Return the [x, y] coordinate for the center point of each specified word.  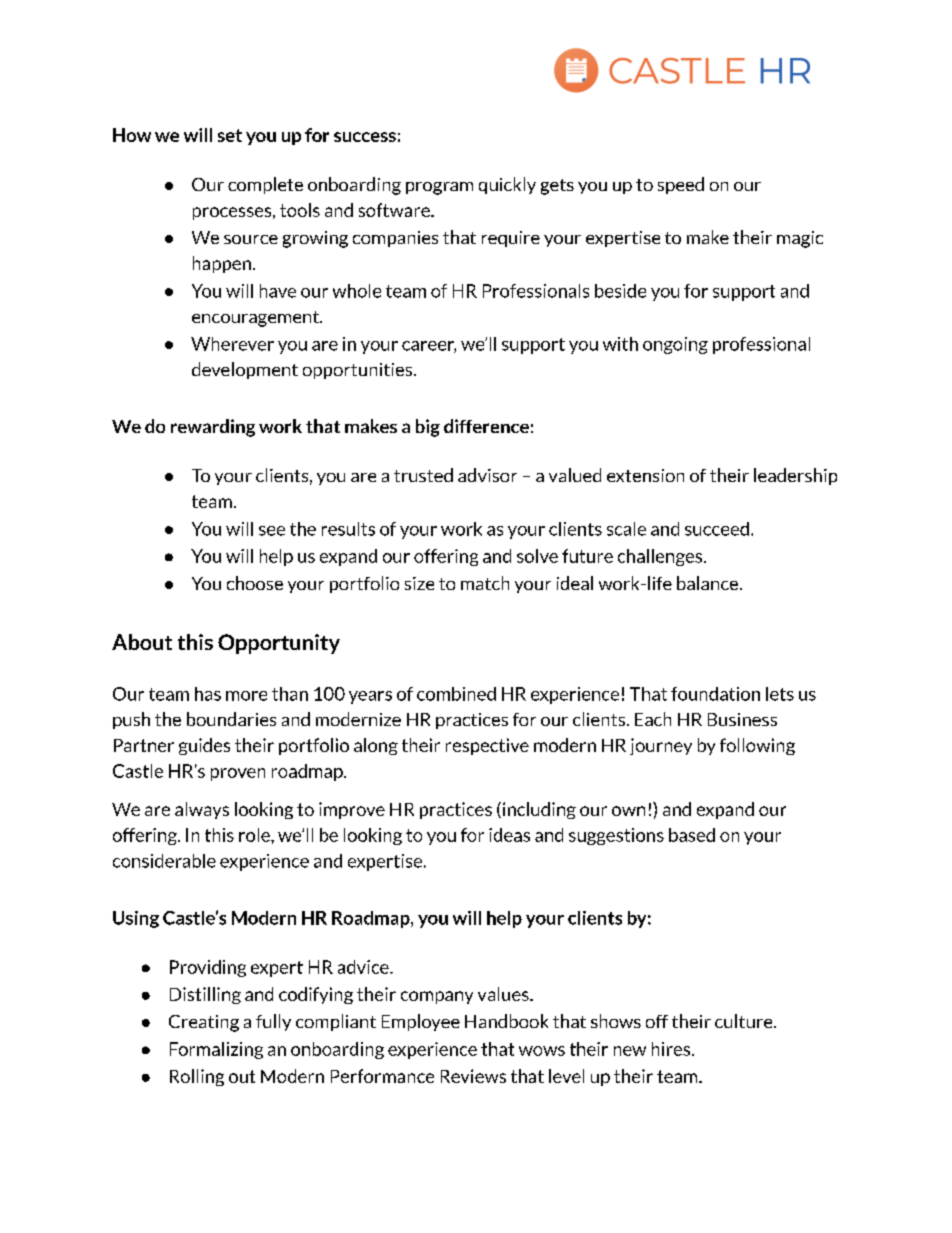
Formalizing [216, 1050]
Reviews [473, 1076]
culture [745, 1021]
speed [681, 185]
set [230, 135]
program [439, 188]
